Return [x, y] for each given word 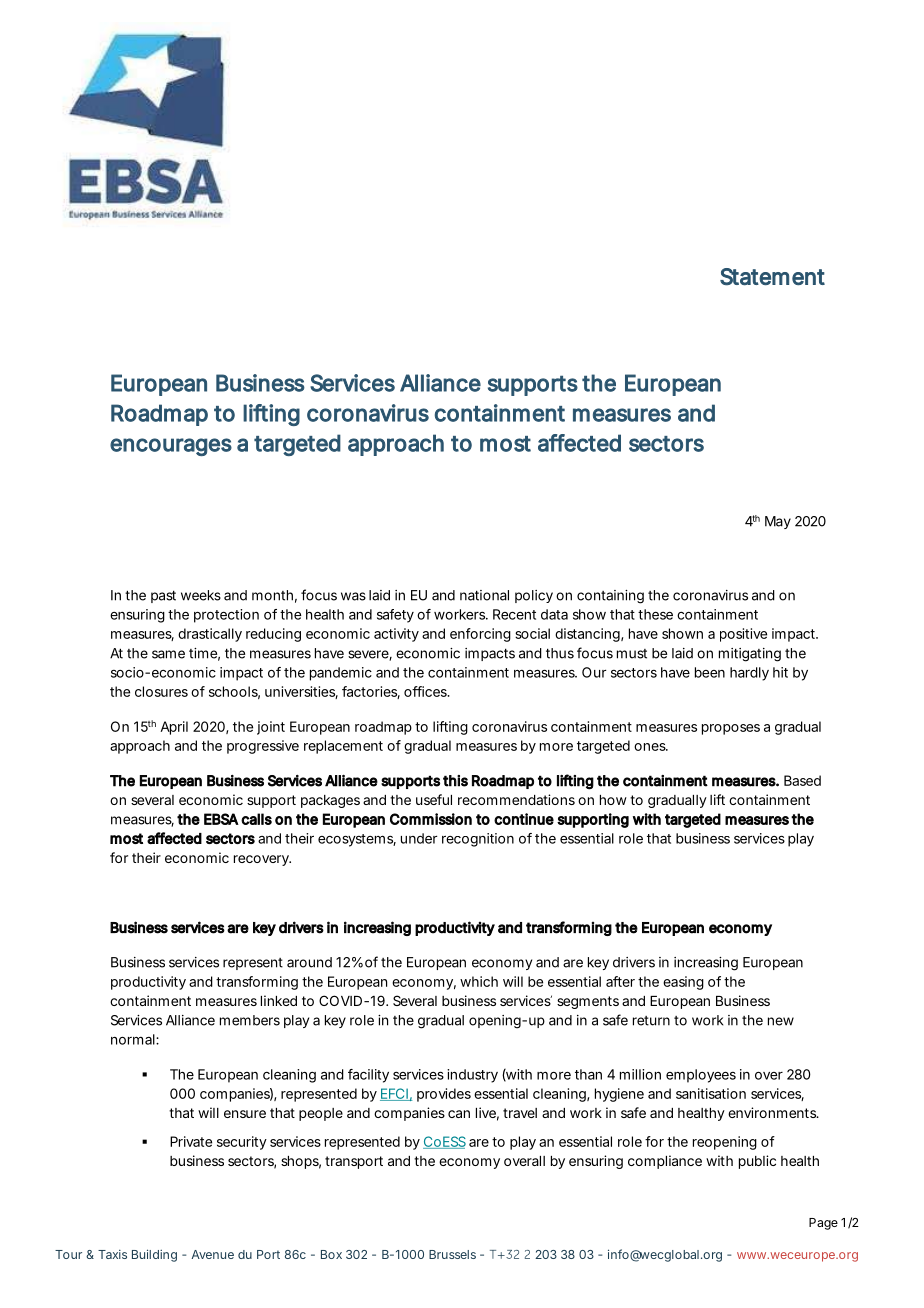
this [455, 781]
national [484, 595]
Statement [772, 277]
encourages [171, 447]
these [655, 614]
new [781, 1021]
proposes [731, 729]
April [174, 728]
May [778, 522]
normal [134, 1039]
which [479, 981]
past [163, 596]
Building [154, 1255]
